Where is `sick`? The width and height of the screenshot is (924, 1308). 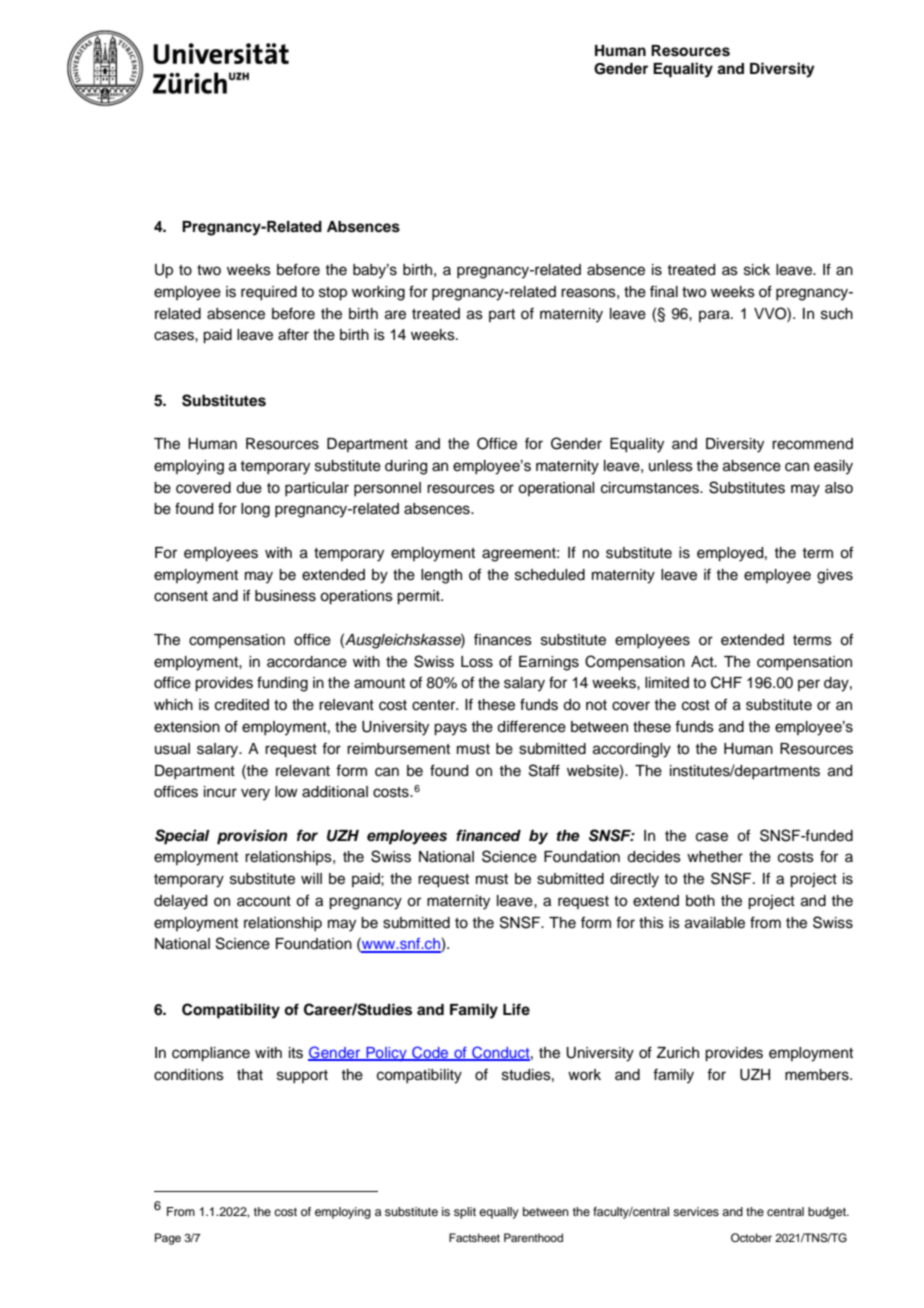
sick is located at coordinates (757, 270).
